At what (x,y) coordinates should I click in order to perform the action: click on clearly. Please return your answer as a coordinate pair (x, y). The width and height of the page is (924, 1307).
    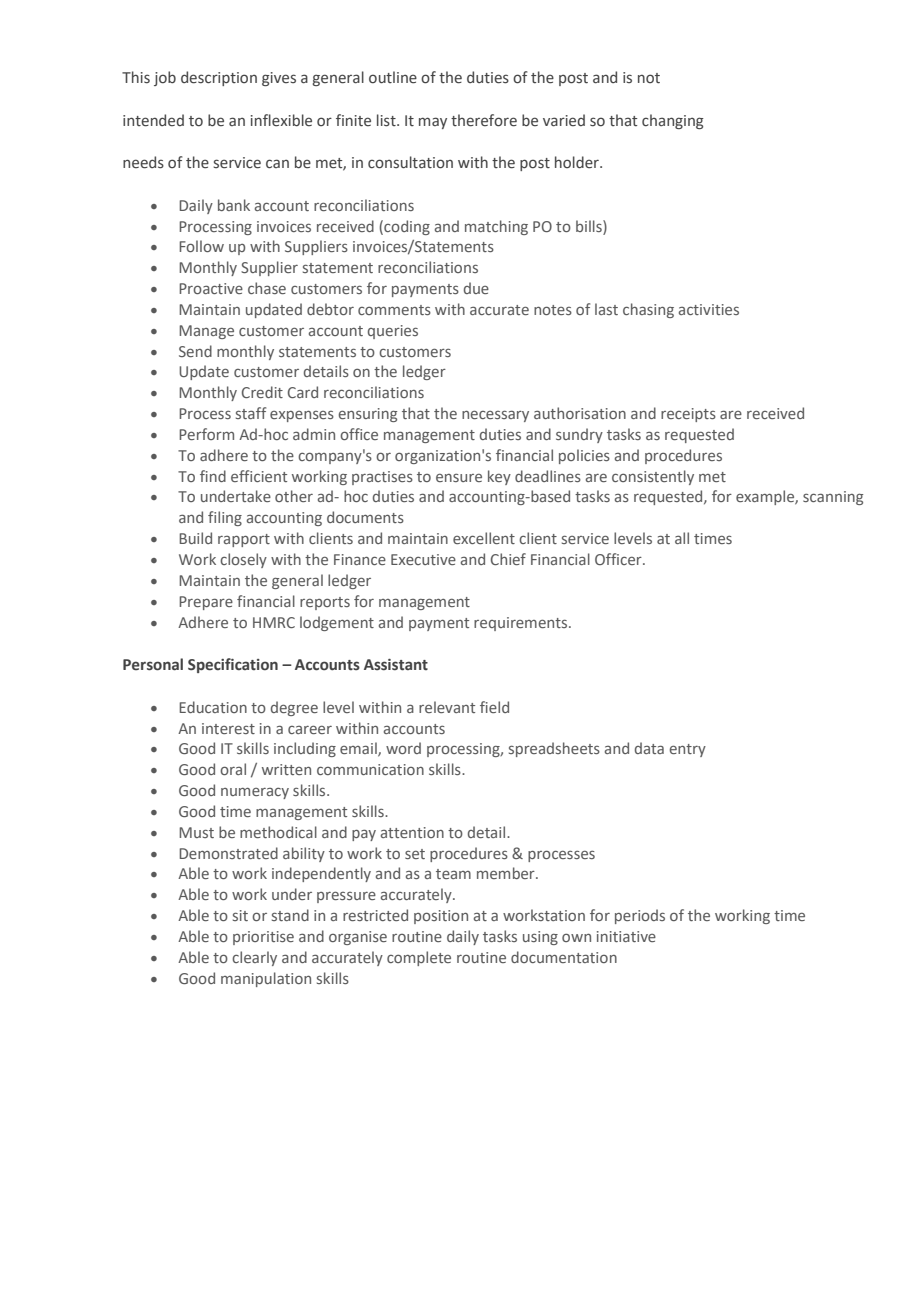
    Looking at the image, I should click on (254, 958).
